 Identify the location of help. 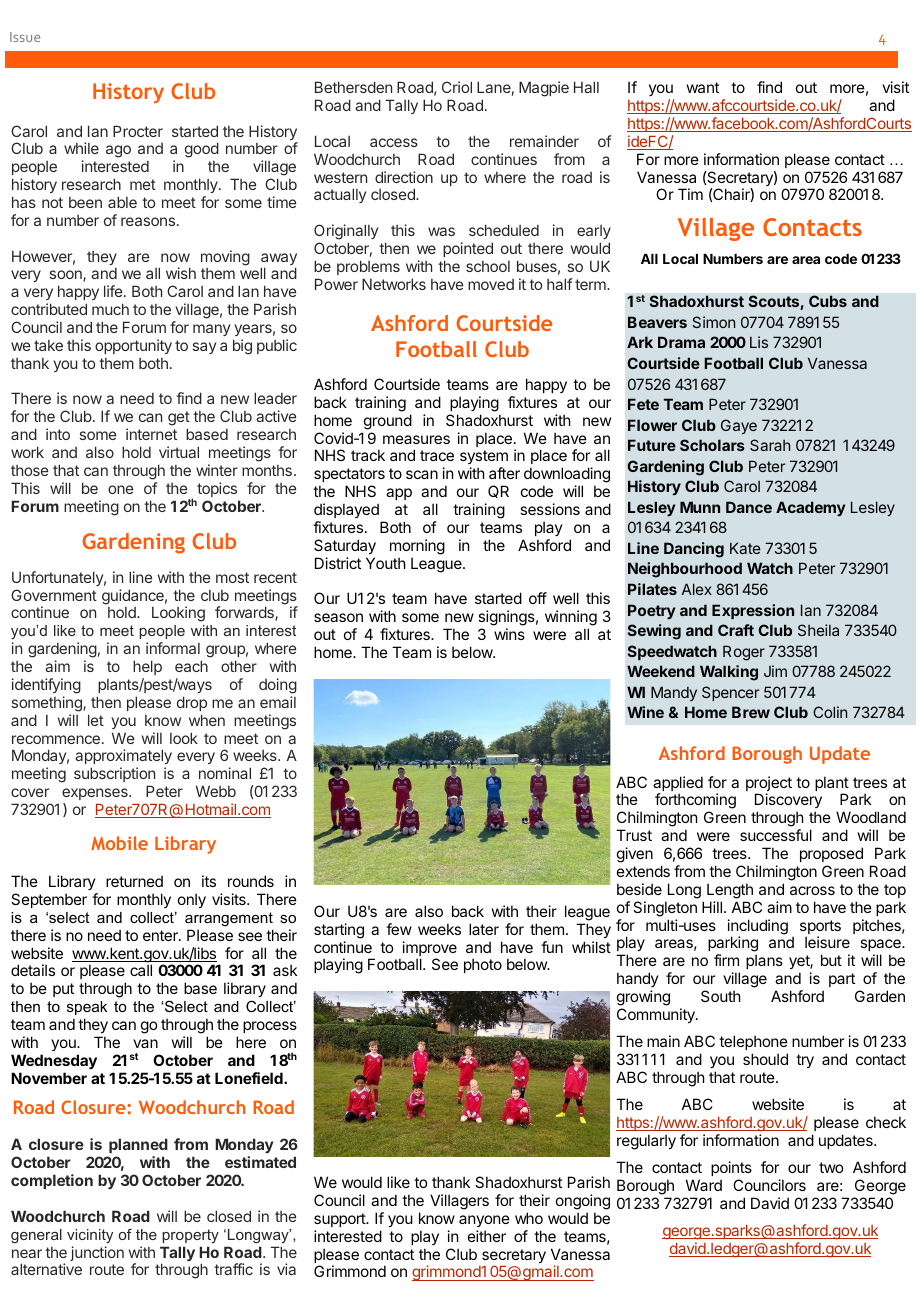
(147, 667).
